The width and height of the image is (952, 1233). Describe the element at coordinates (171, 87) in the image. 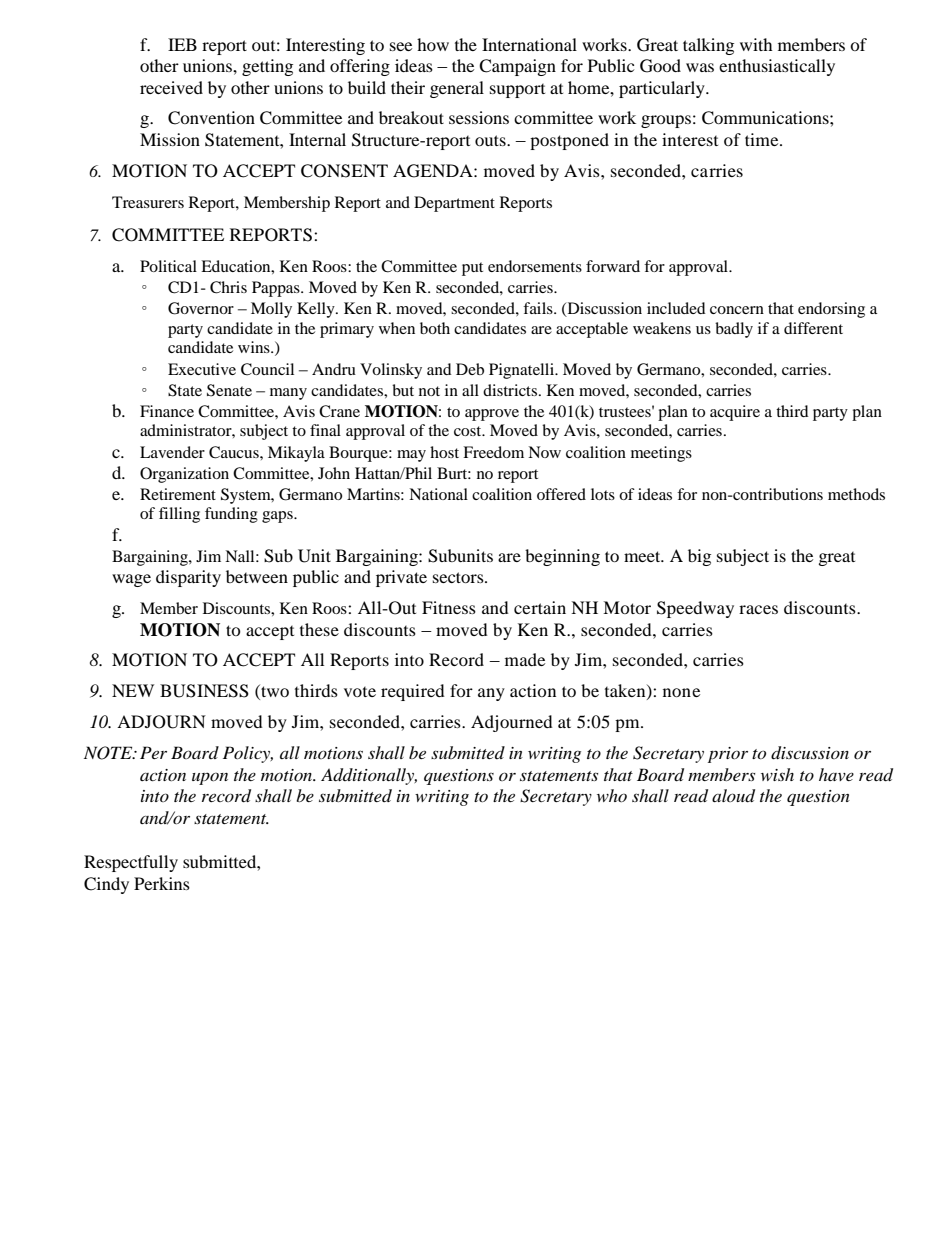

I see `received` at that location.
